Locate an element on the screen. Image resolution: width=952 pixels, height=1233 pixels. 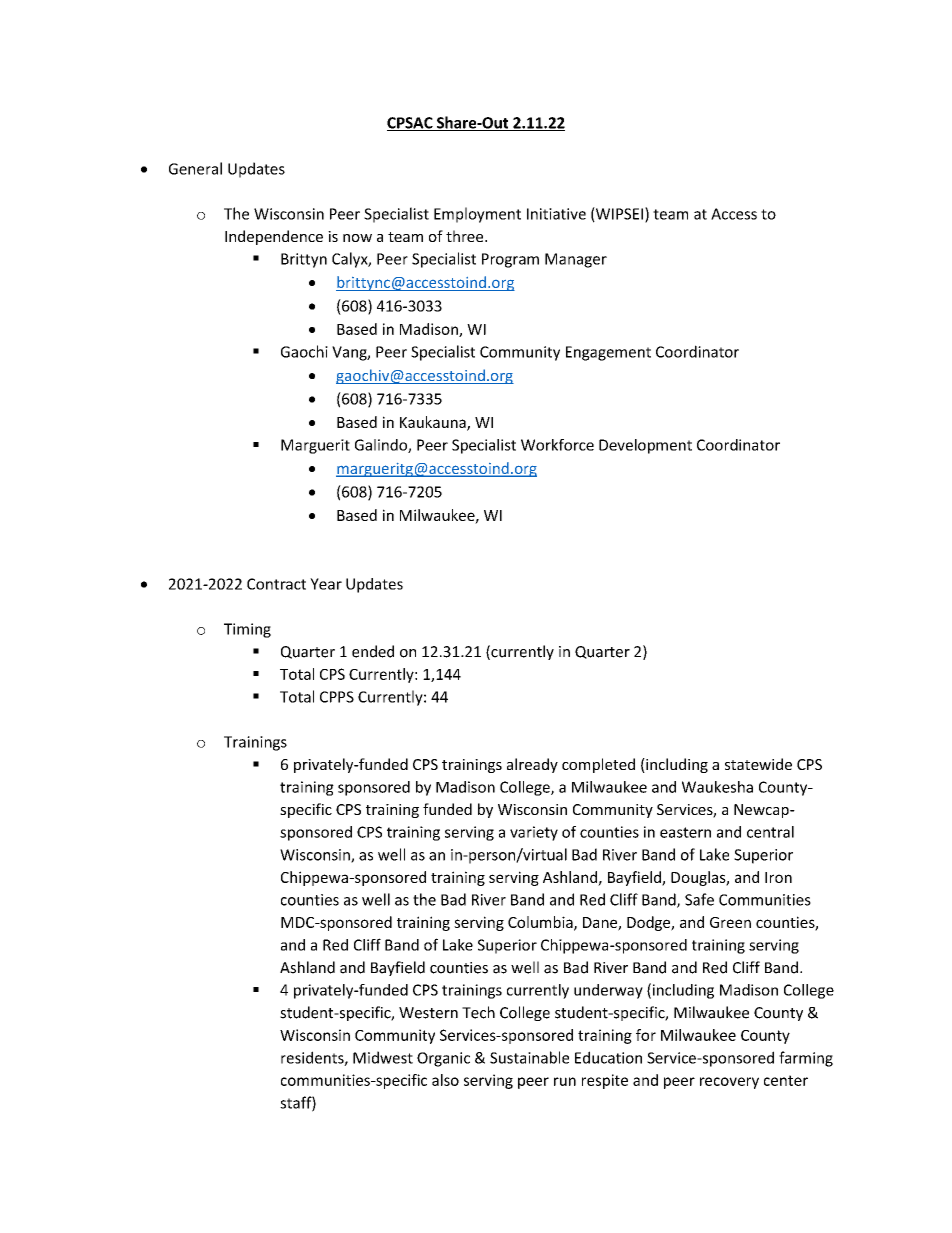
Independence is located at coordinates (274, 237).
